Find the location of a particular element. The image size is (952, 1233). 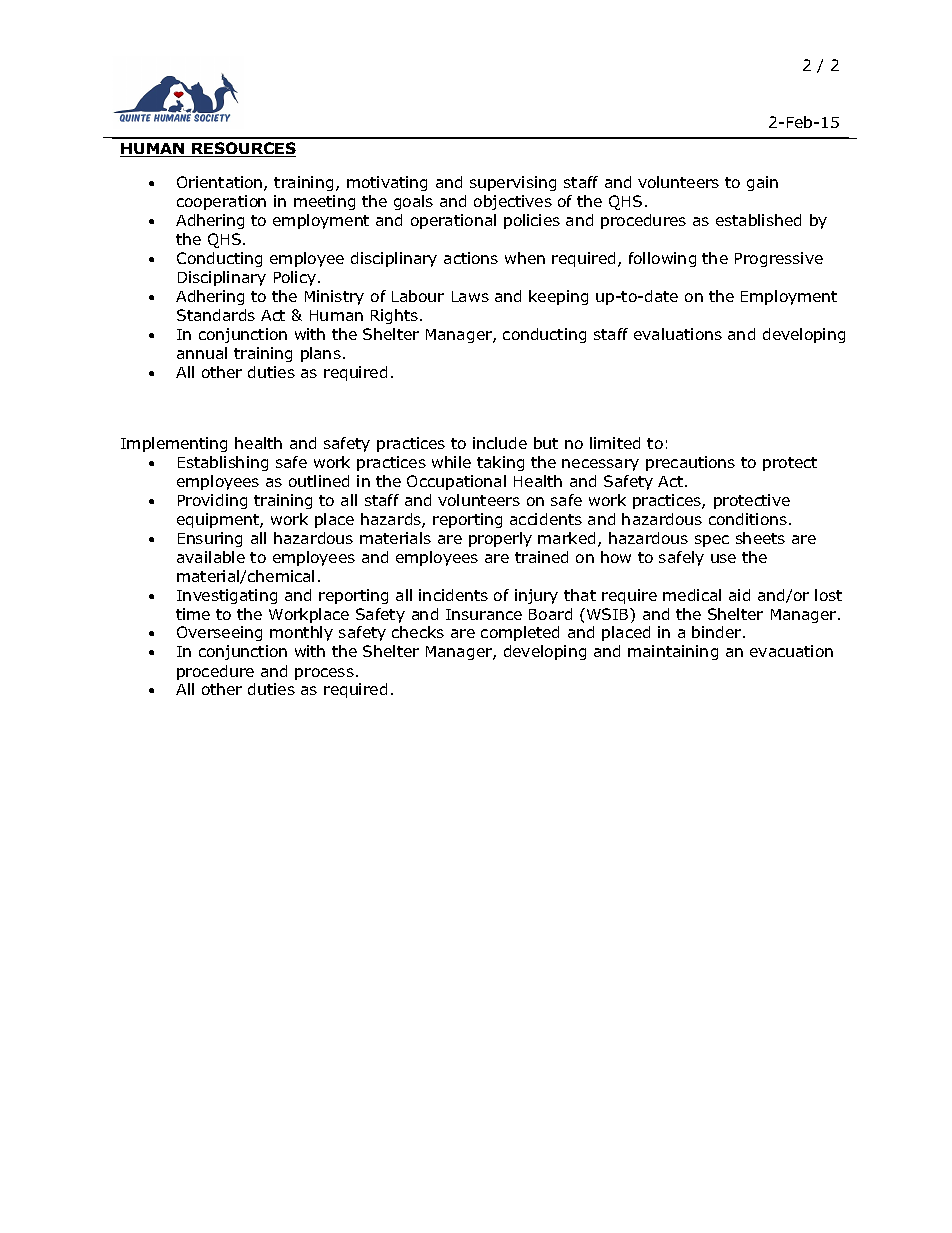

RESOURCES is located at coordinates (243, 149).
